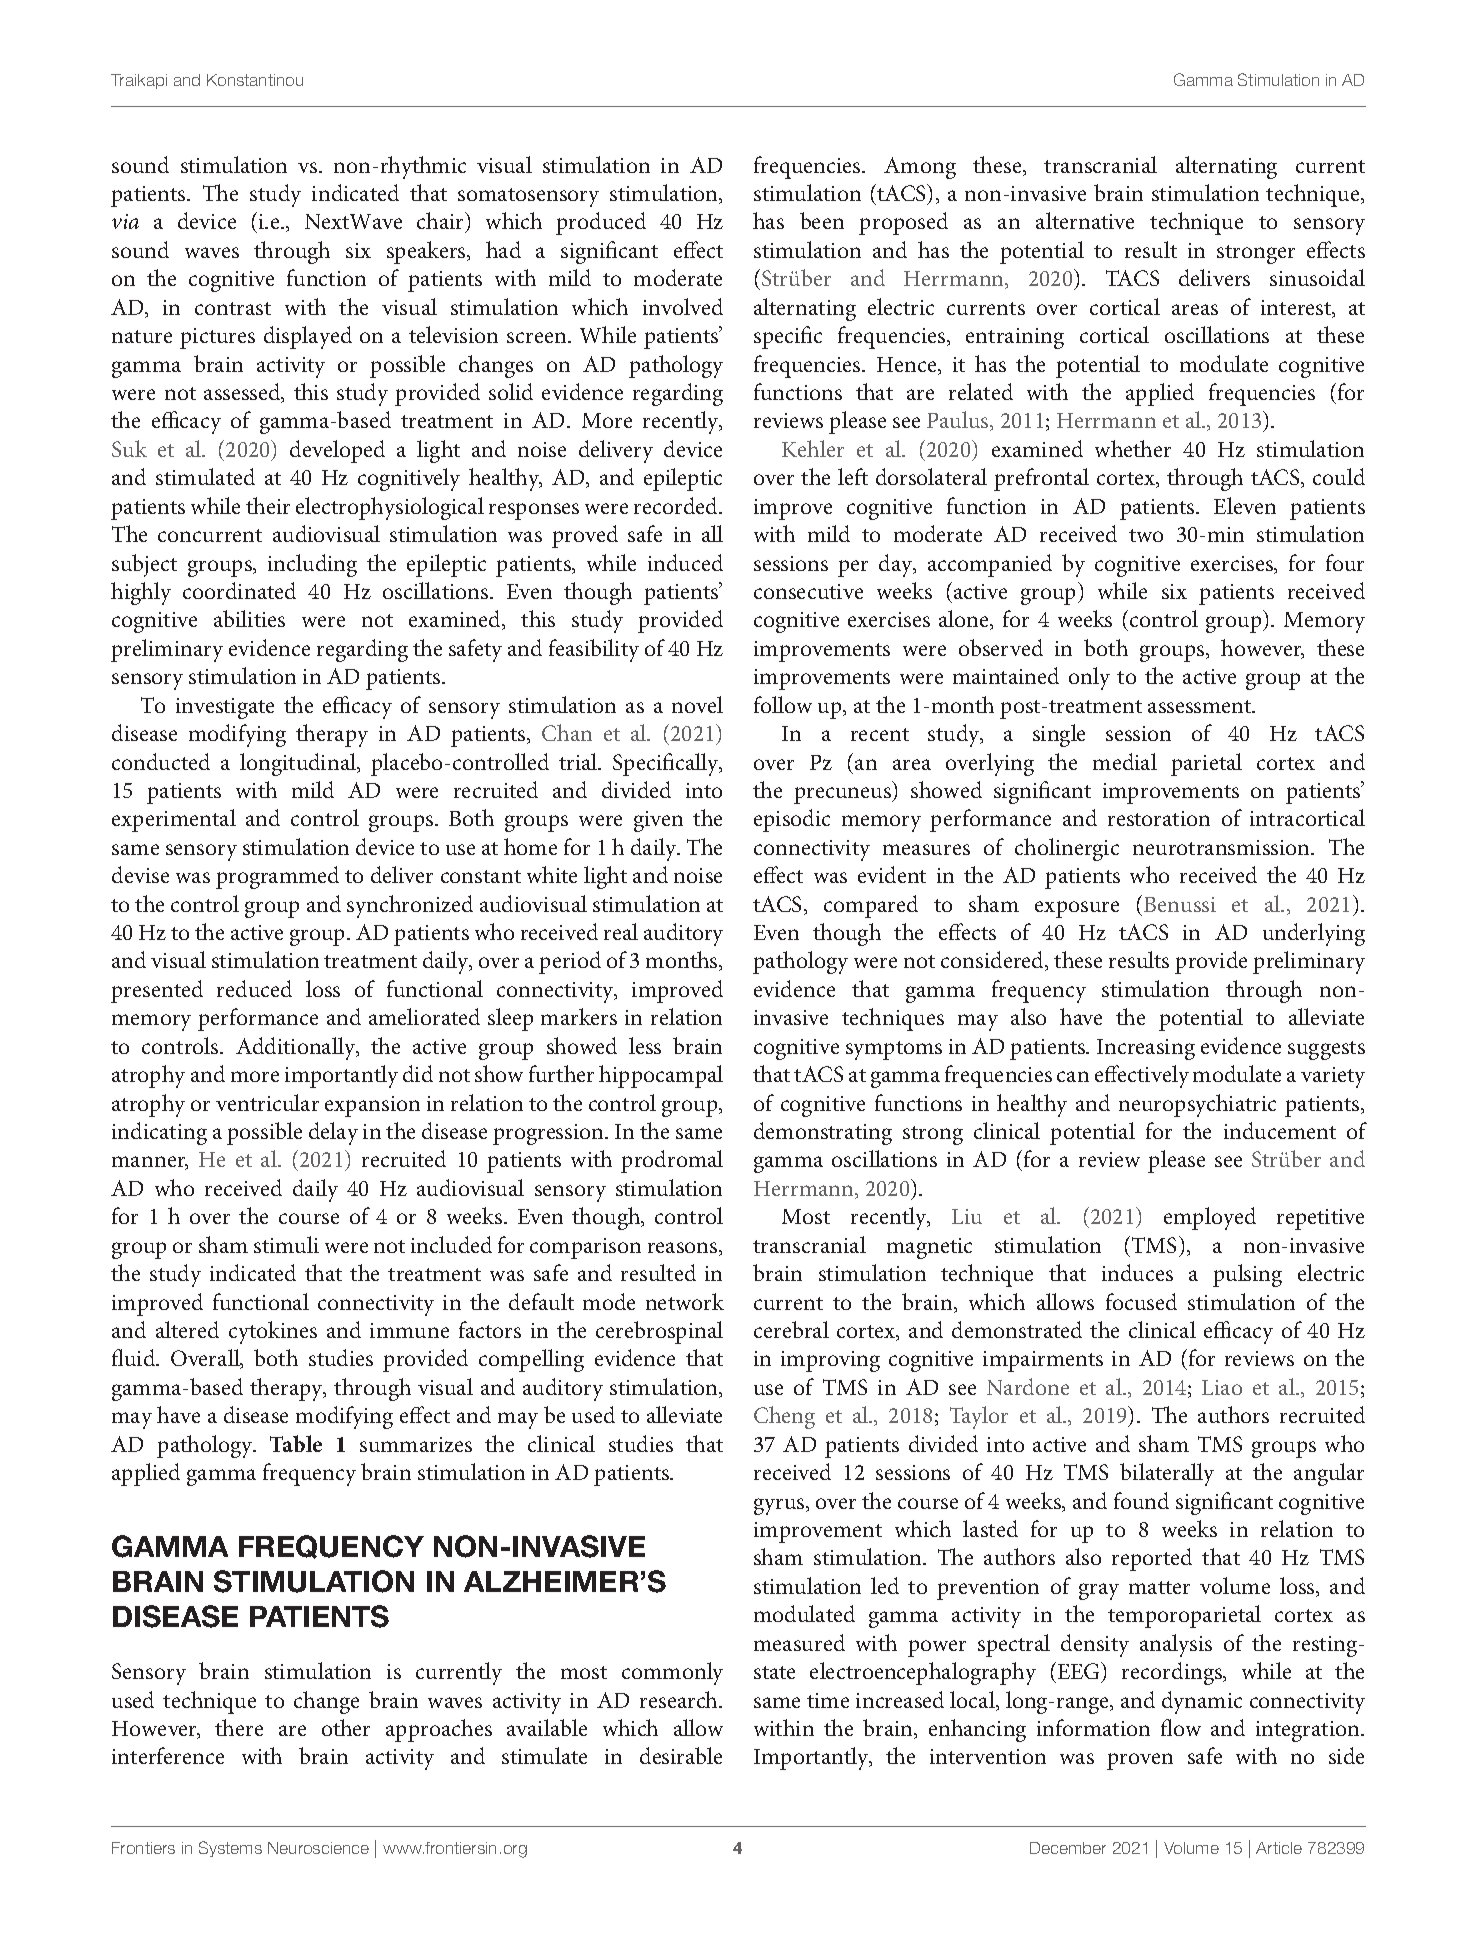 This screenshot has width=1477, height=1934. What do you see at coordinates (233, 308) in the screenshot?
I see `contrast` at bounding box center [233, 308].
